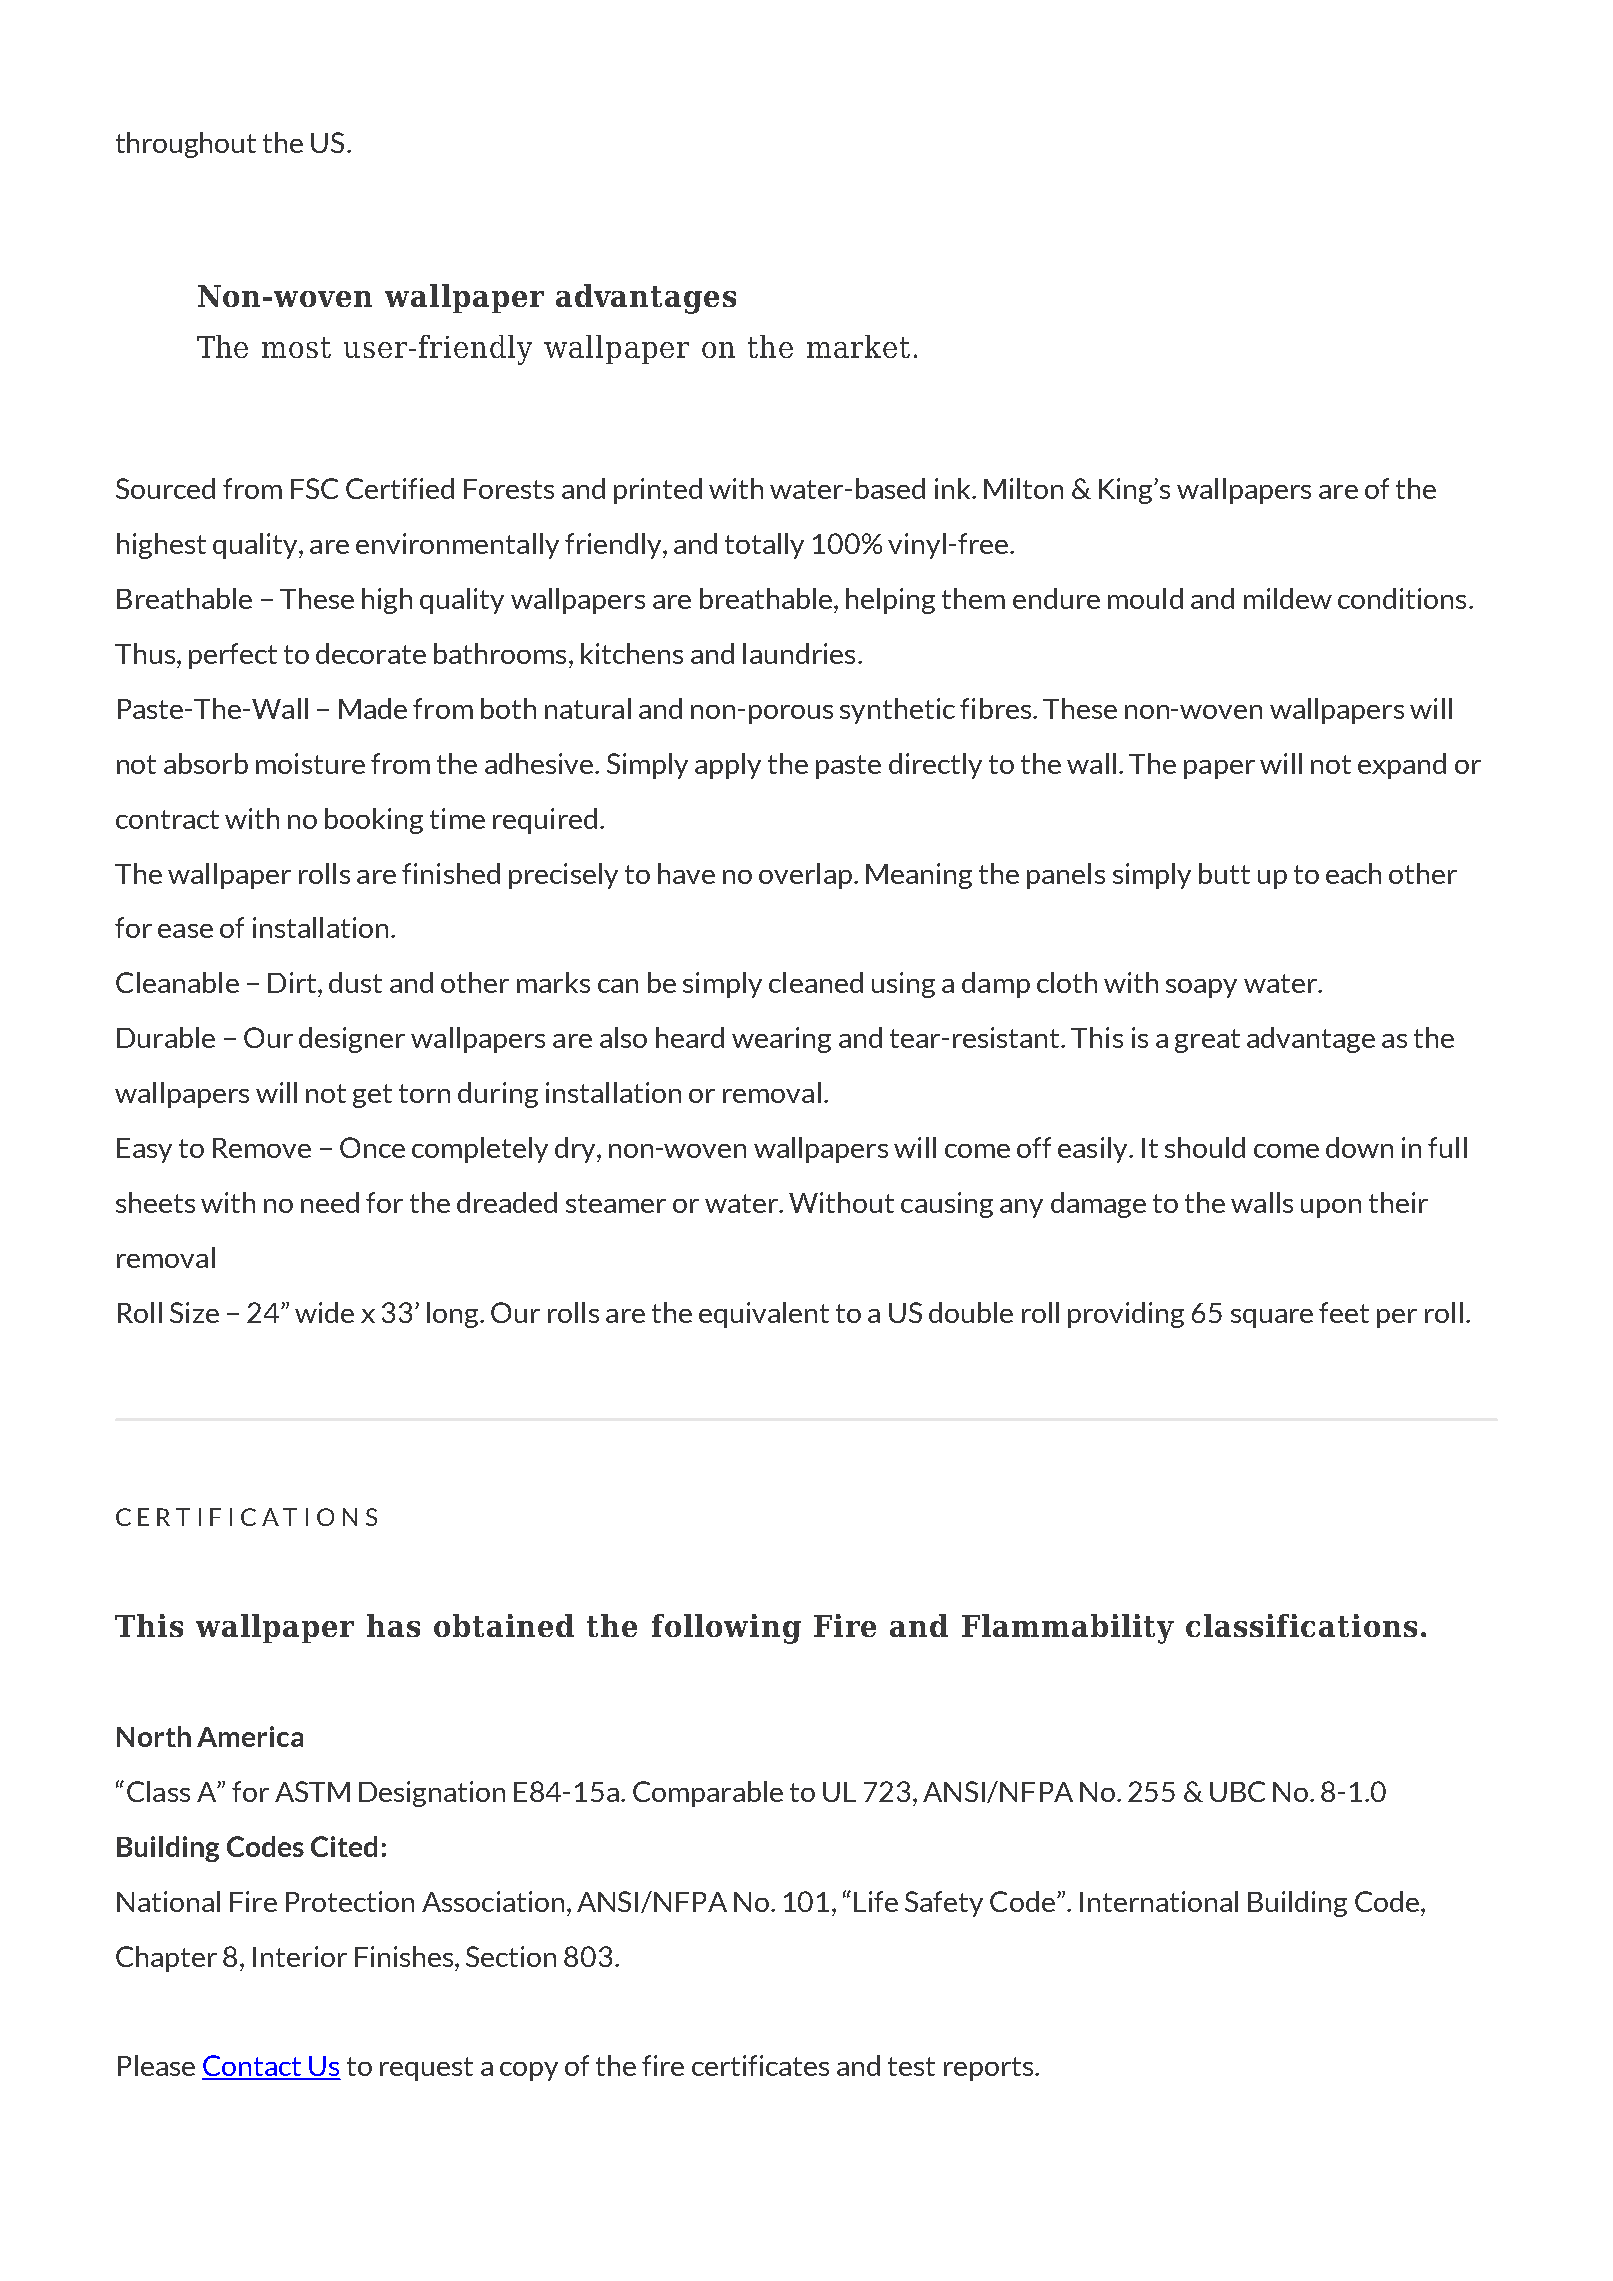 This page has width=1613, height=2281. Describe the element at coordinates (1023, 488) in the page. I see `Milton` at that location.
